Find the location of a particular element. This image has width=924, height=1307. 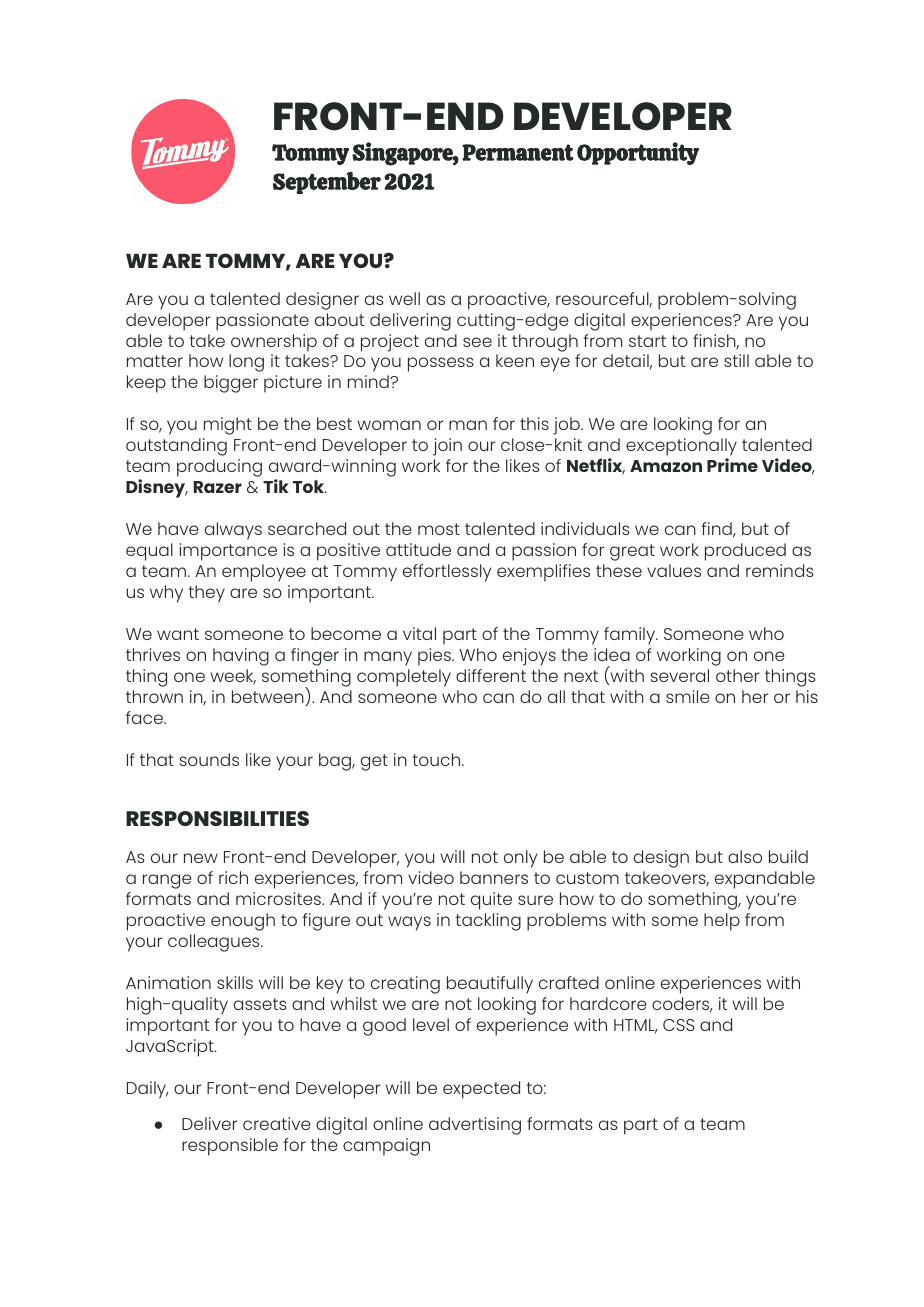

advertising is located at coordinates (475, 1126).
